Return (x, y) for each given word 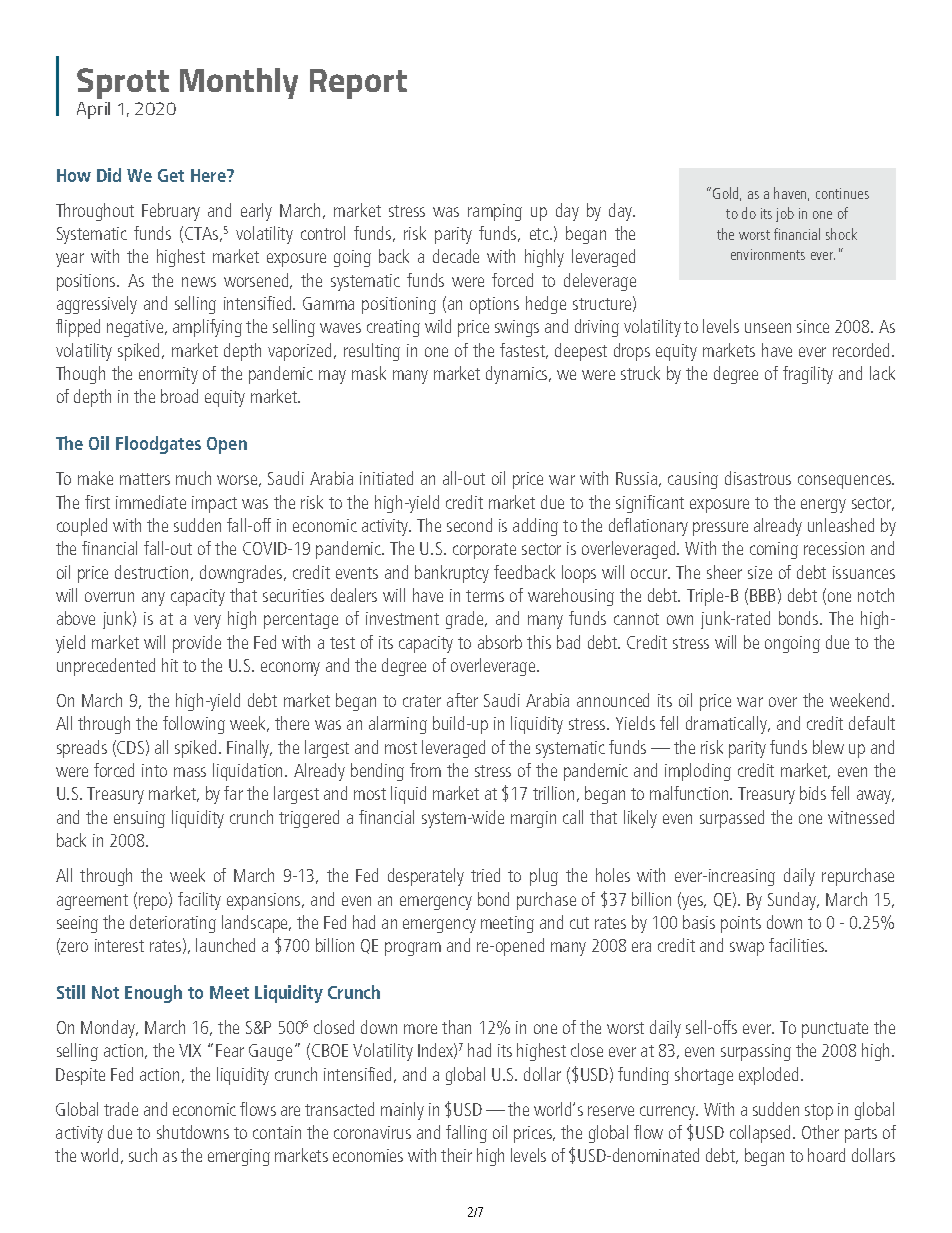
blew (828, 747)
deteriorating (173, 924)
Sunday (793, 901)
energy (823, 506)
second (469, 525)
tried (485, 875)
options (494, 305)
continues (842, 193)
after (462, 700)
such (143, 1155)
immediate (151, 502)
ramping (495, 212)
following (194, 725)
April (93, 110)
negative (136, 328)
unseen (768, 328)
